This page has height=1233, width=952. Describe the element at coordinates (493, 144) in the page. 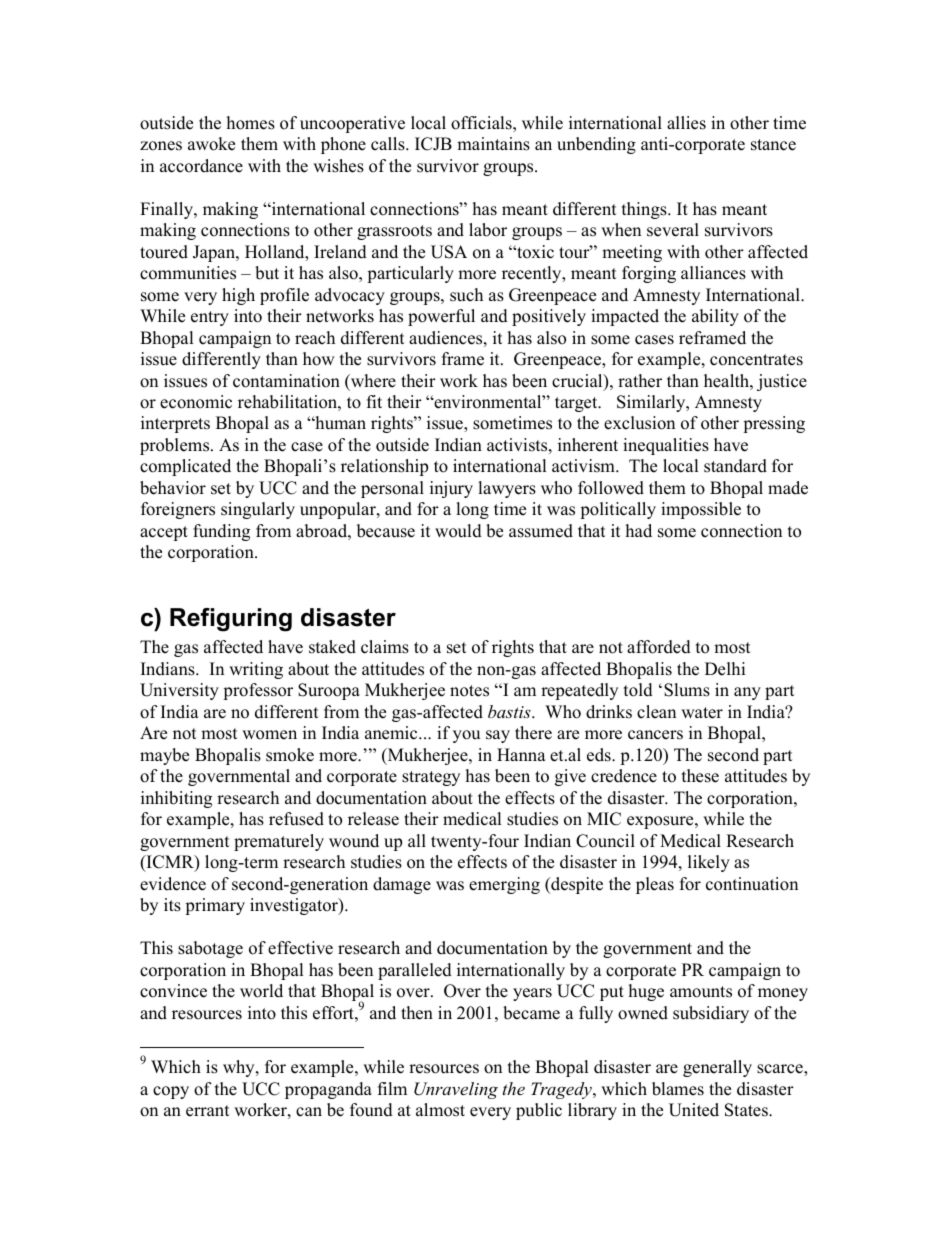

I see `maintains` at that location.
